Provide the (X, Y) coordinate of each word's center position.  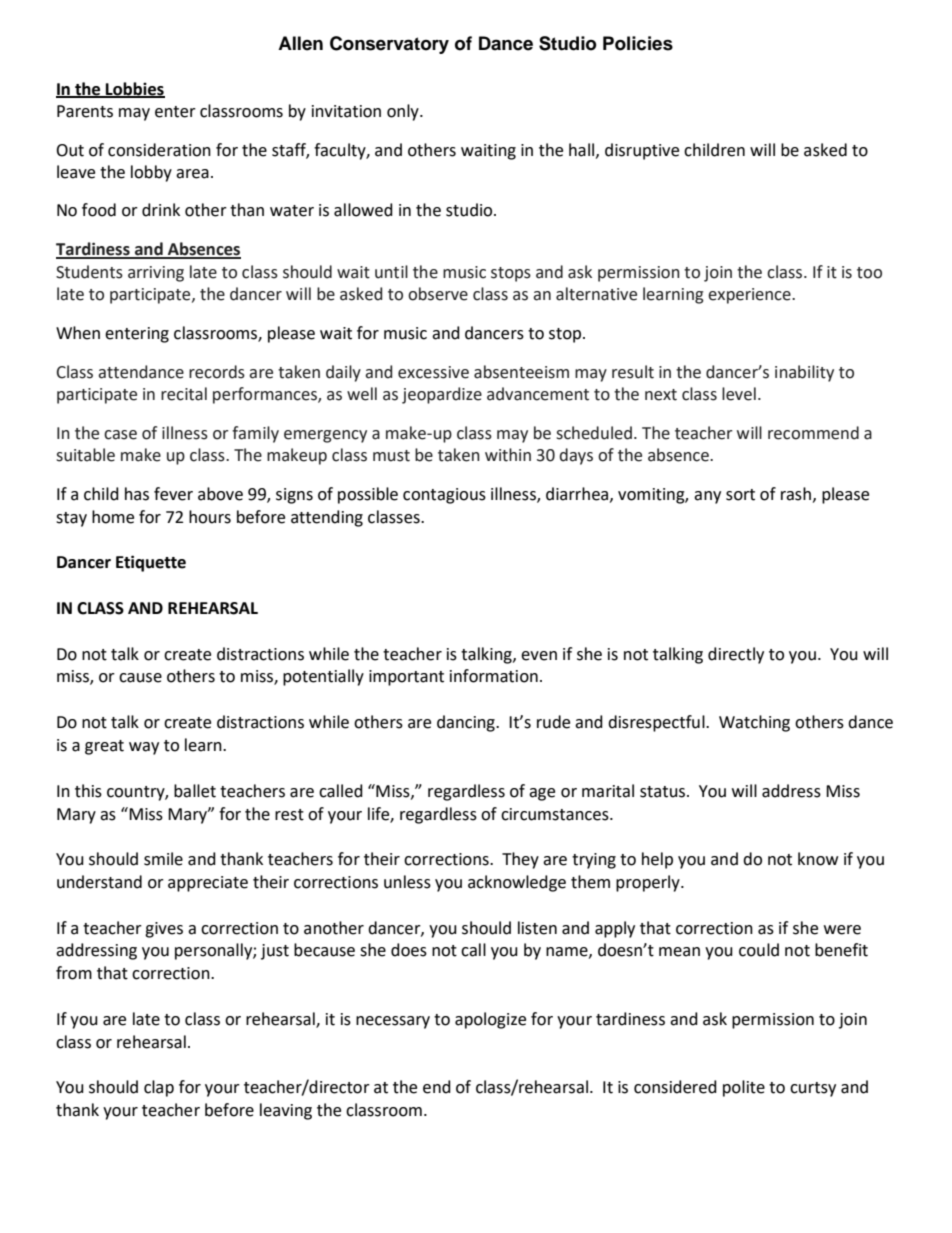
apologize (490, 1020)
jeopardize (442, 395)
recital (184, 394)
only (404, 112)
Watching (754, 723)
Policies (638, 43)
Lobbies (134, 89)
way (144, 748)
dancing (467, 723)
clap (159, 1088)
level (739, 394)
